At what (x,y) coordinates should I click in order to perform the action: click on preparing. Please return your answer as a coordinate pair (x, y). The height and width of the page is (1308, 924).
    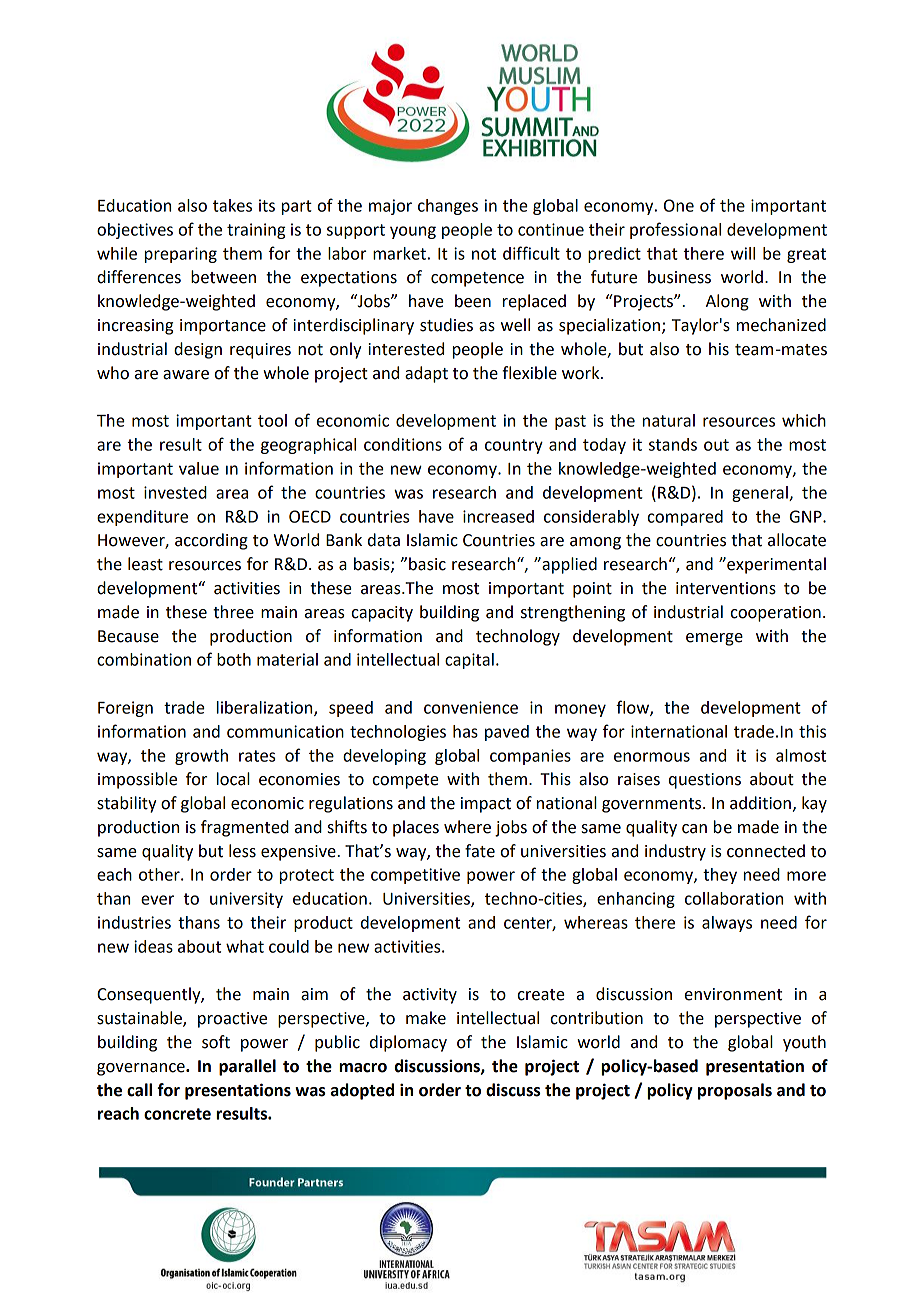
    Looking at the image, I should click on (181, 255).
